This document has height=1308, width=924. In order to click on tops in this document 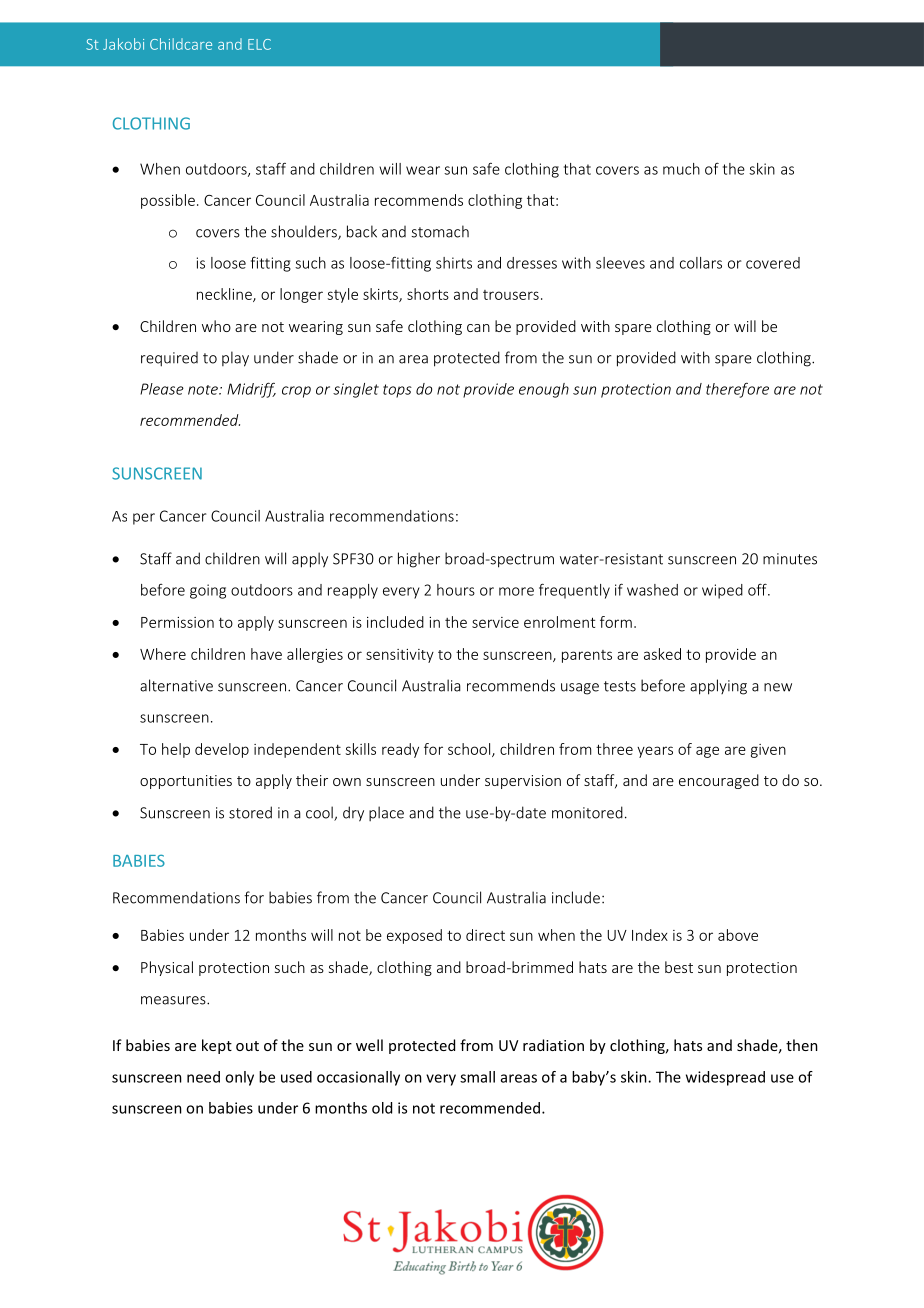, I will do `click(397, 391)`.
